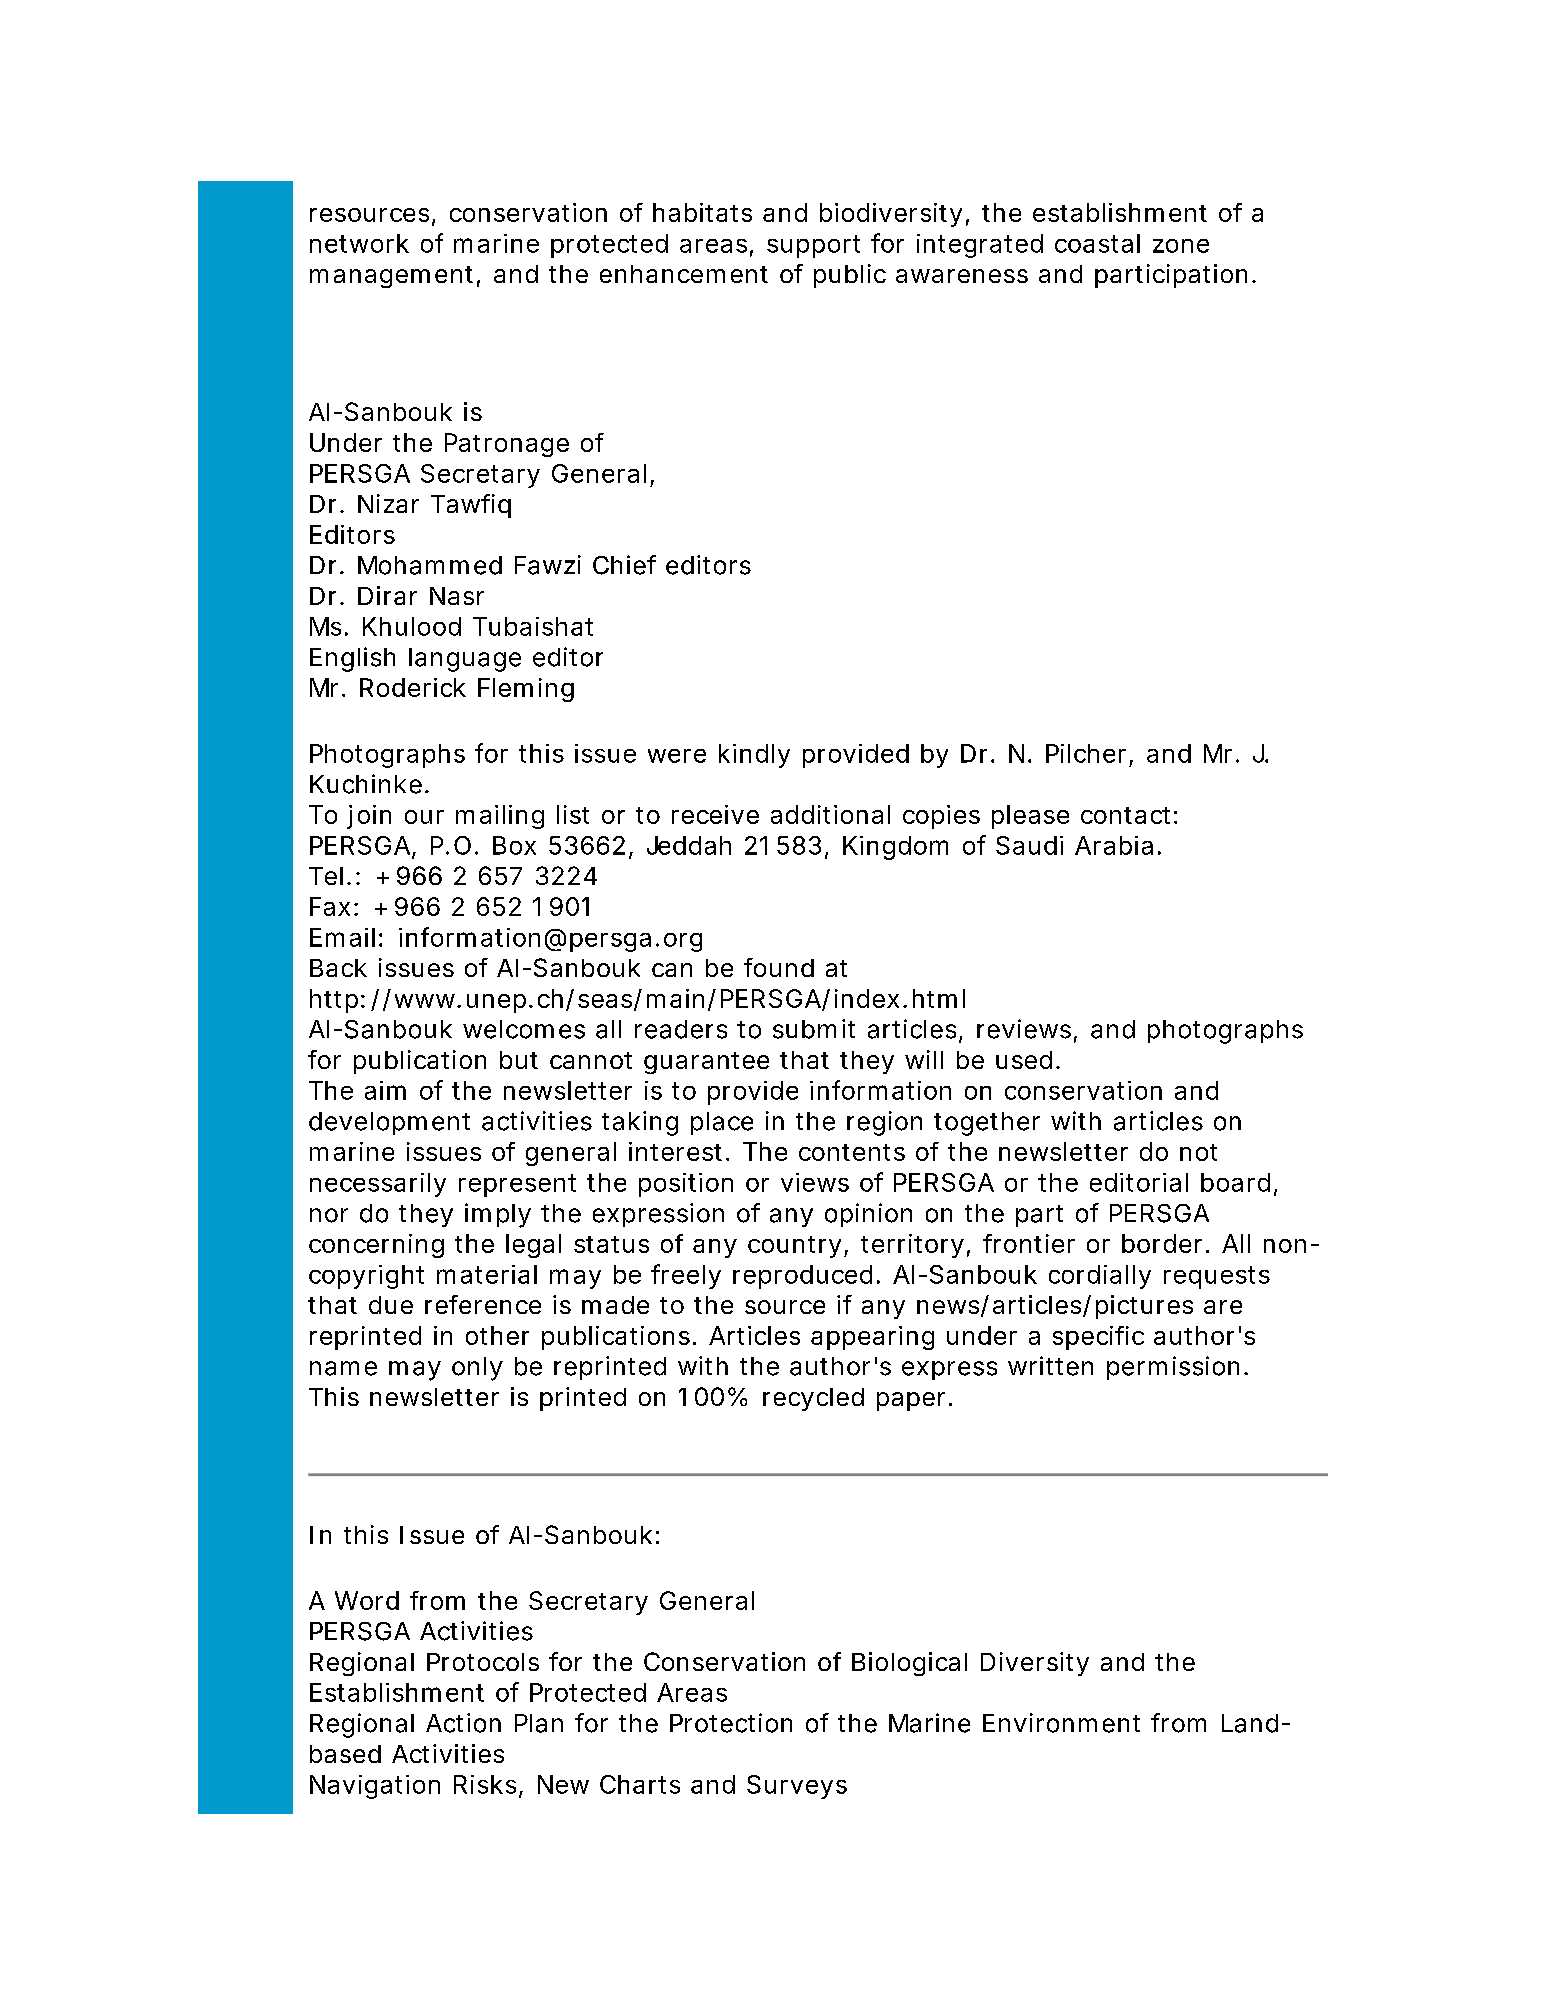  What do you see at coordinates (1097, 243) in the screenshot?
I see `coastal` at bounding box center [1097, 243].
